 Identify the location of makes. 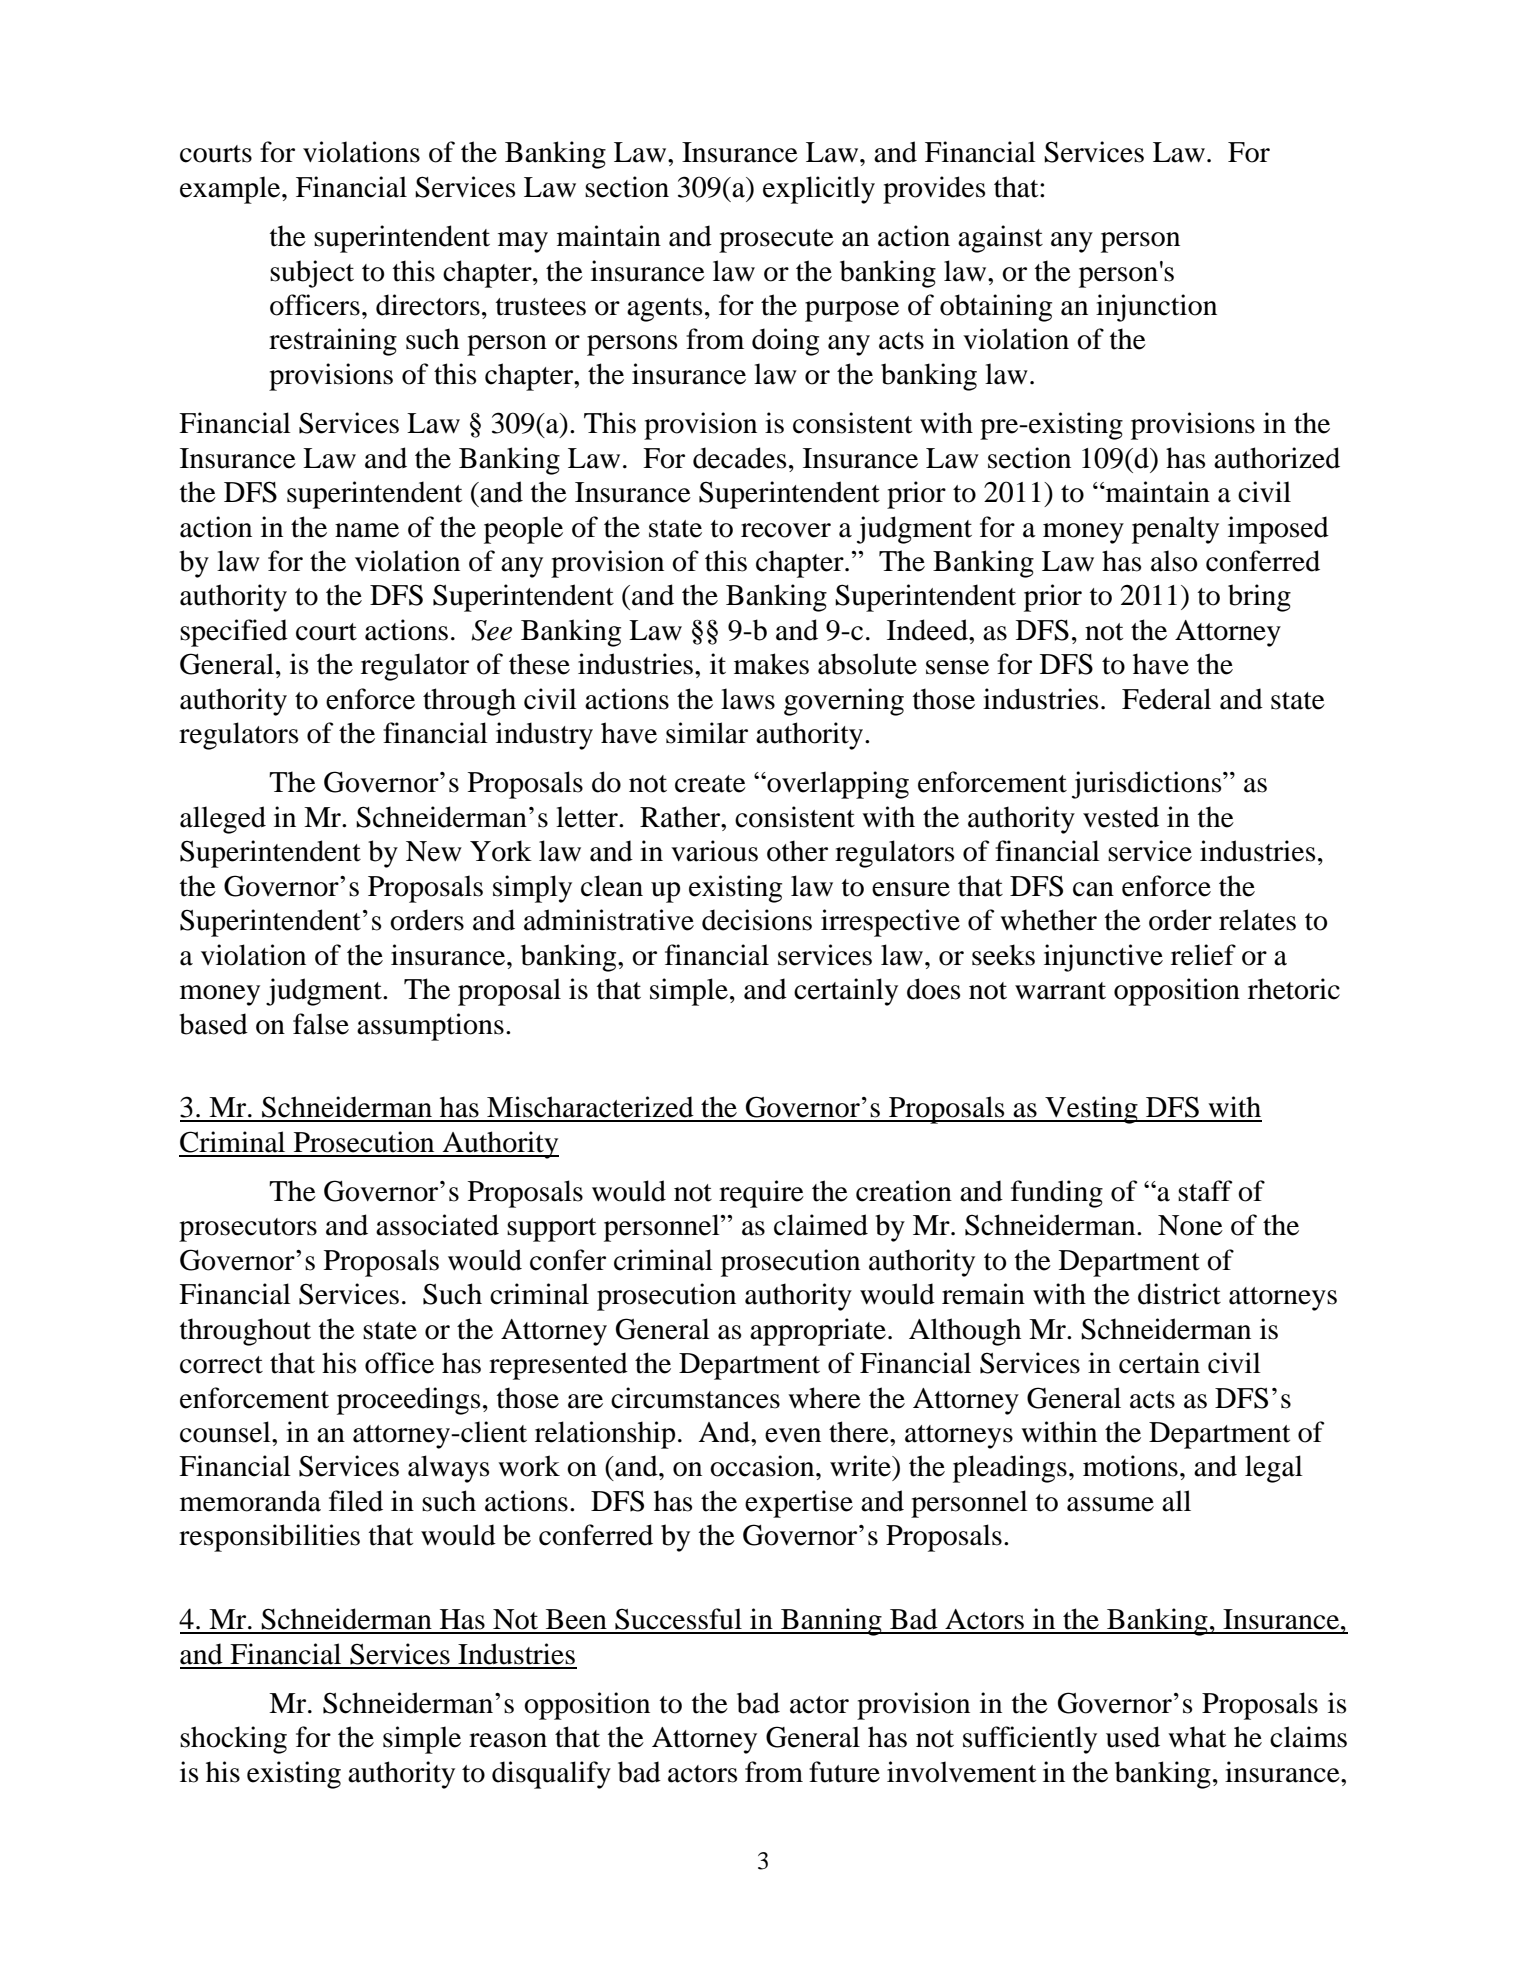
(771, 664).
